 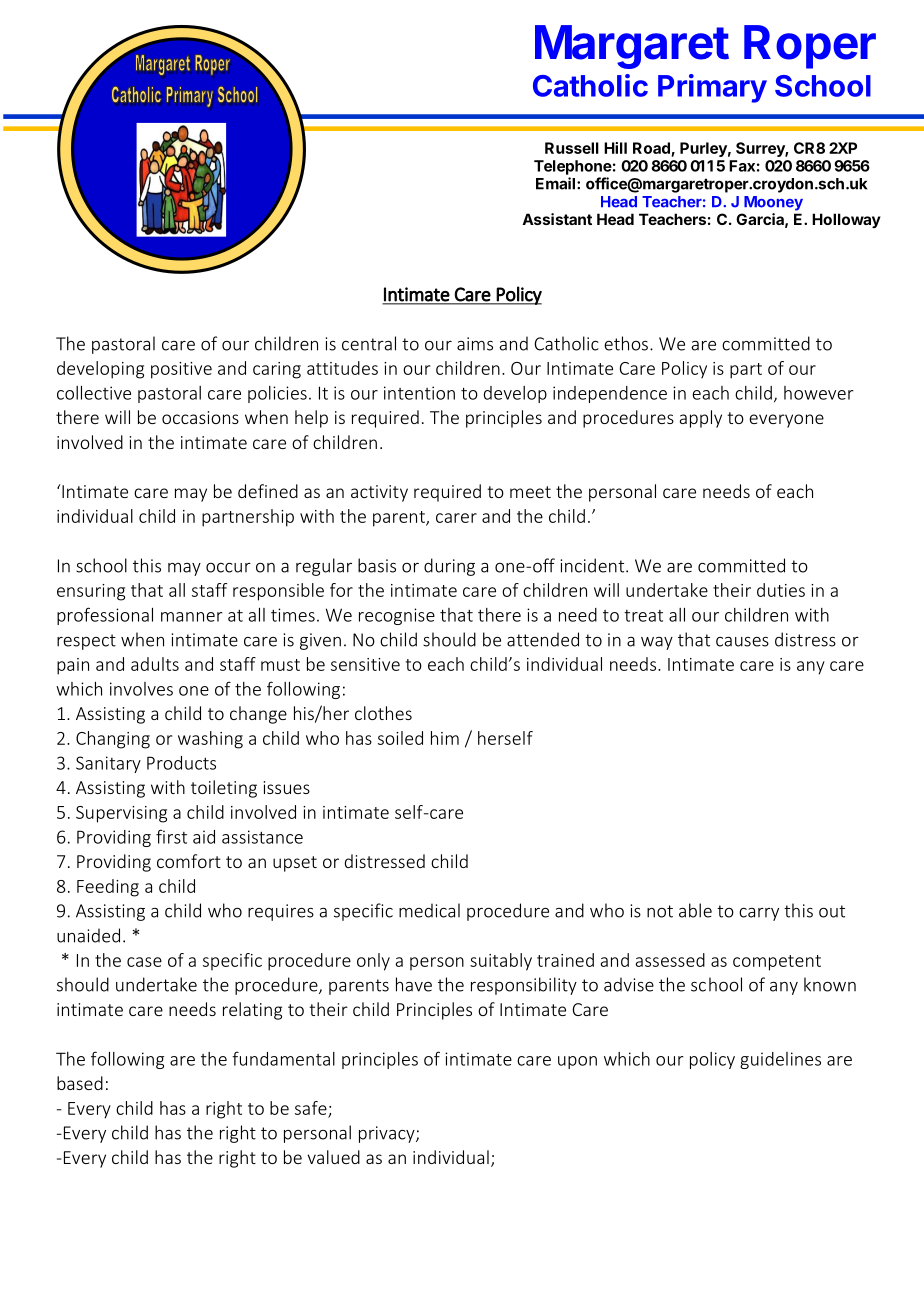 I want to click on based, so click(x=80, y=1083).
